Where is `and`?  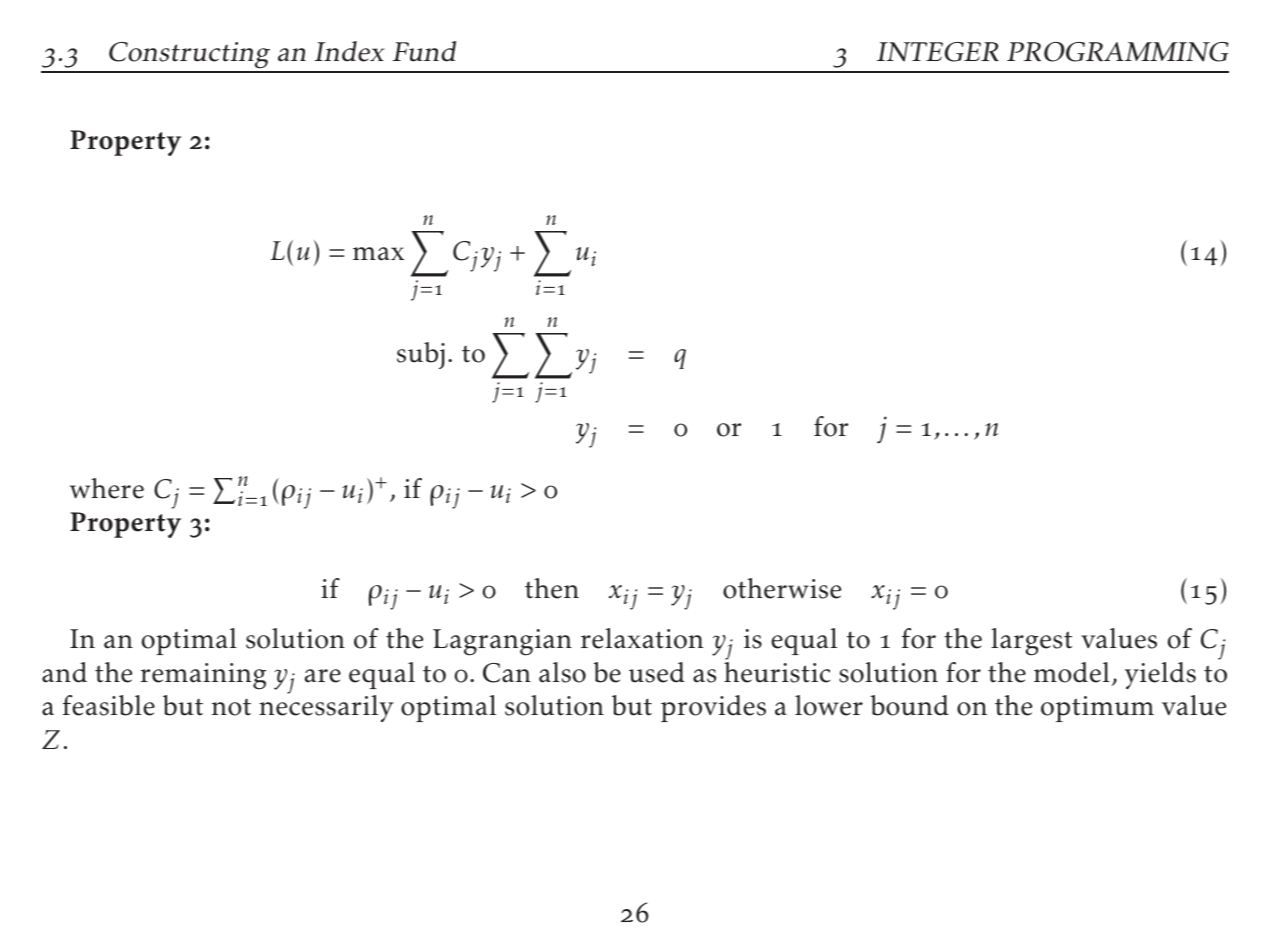
and is located at coordinates (64, 672).
